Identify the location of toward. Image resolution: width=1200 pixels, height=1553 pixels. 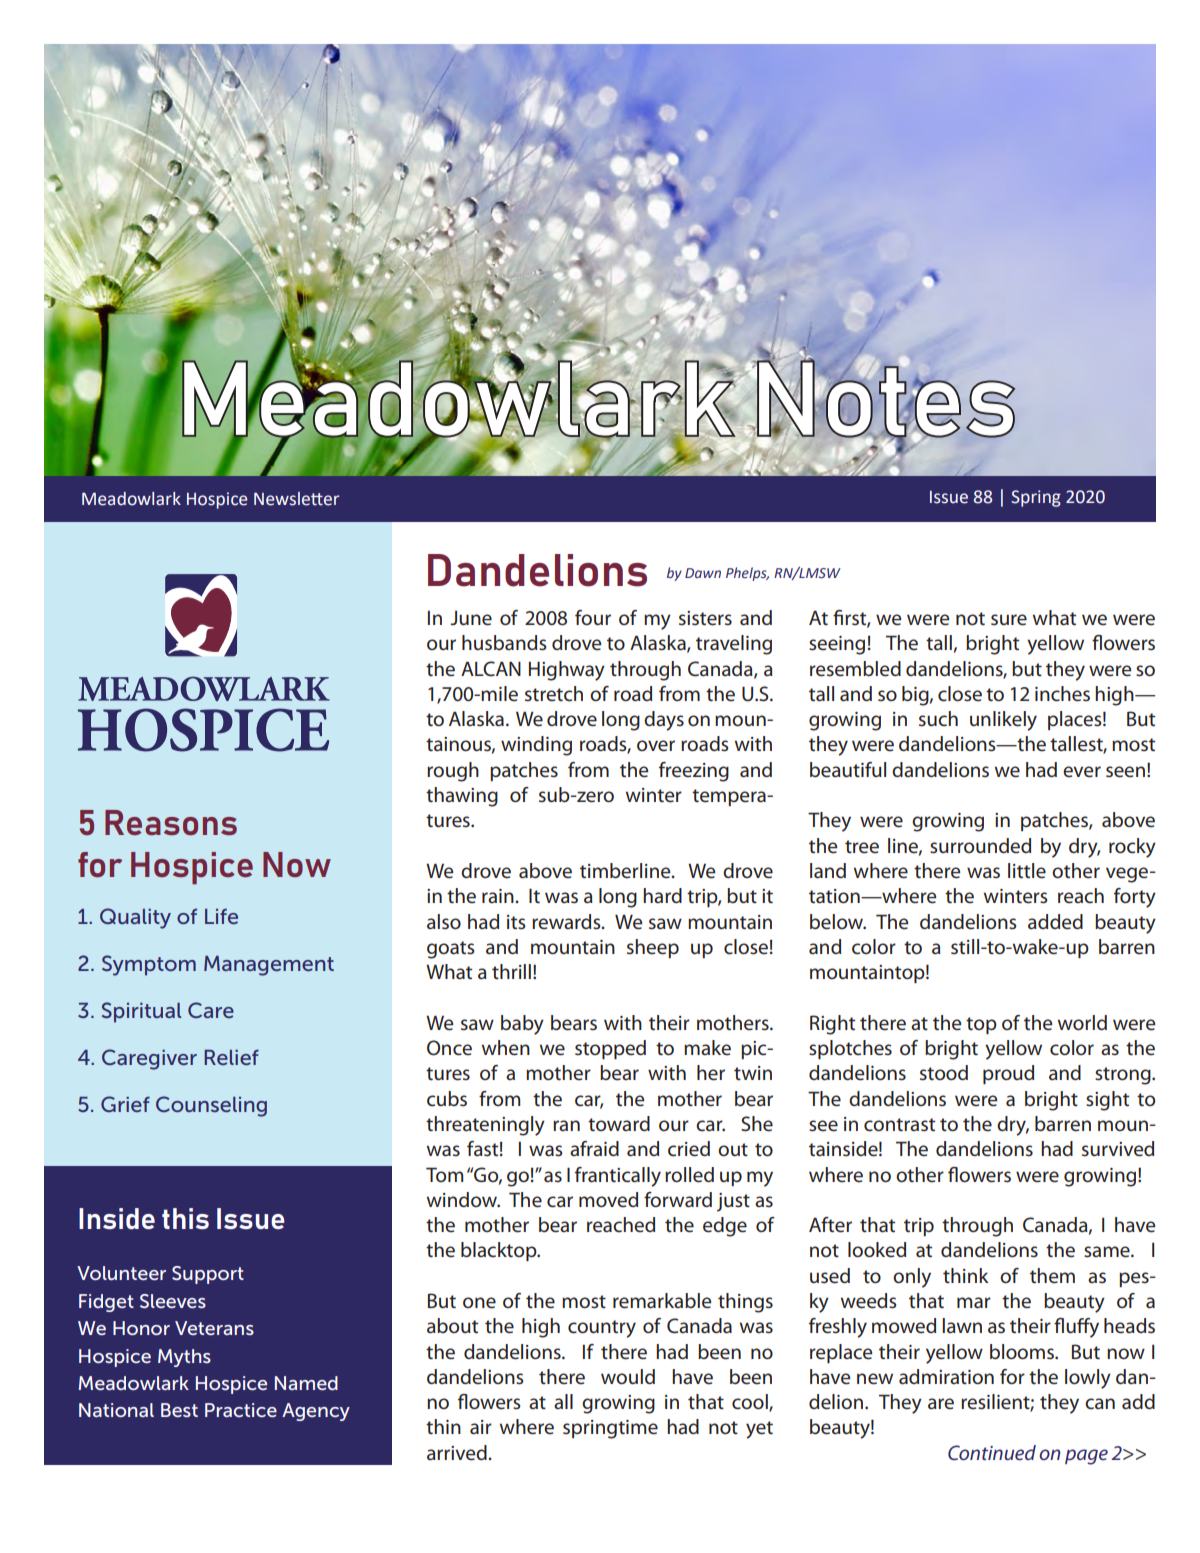
(619, 1123).
